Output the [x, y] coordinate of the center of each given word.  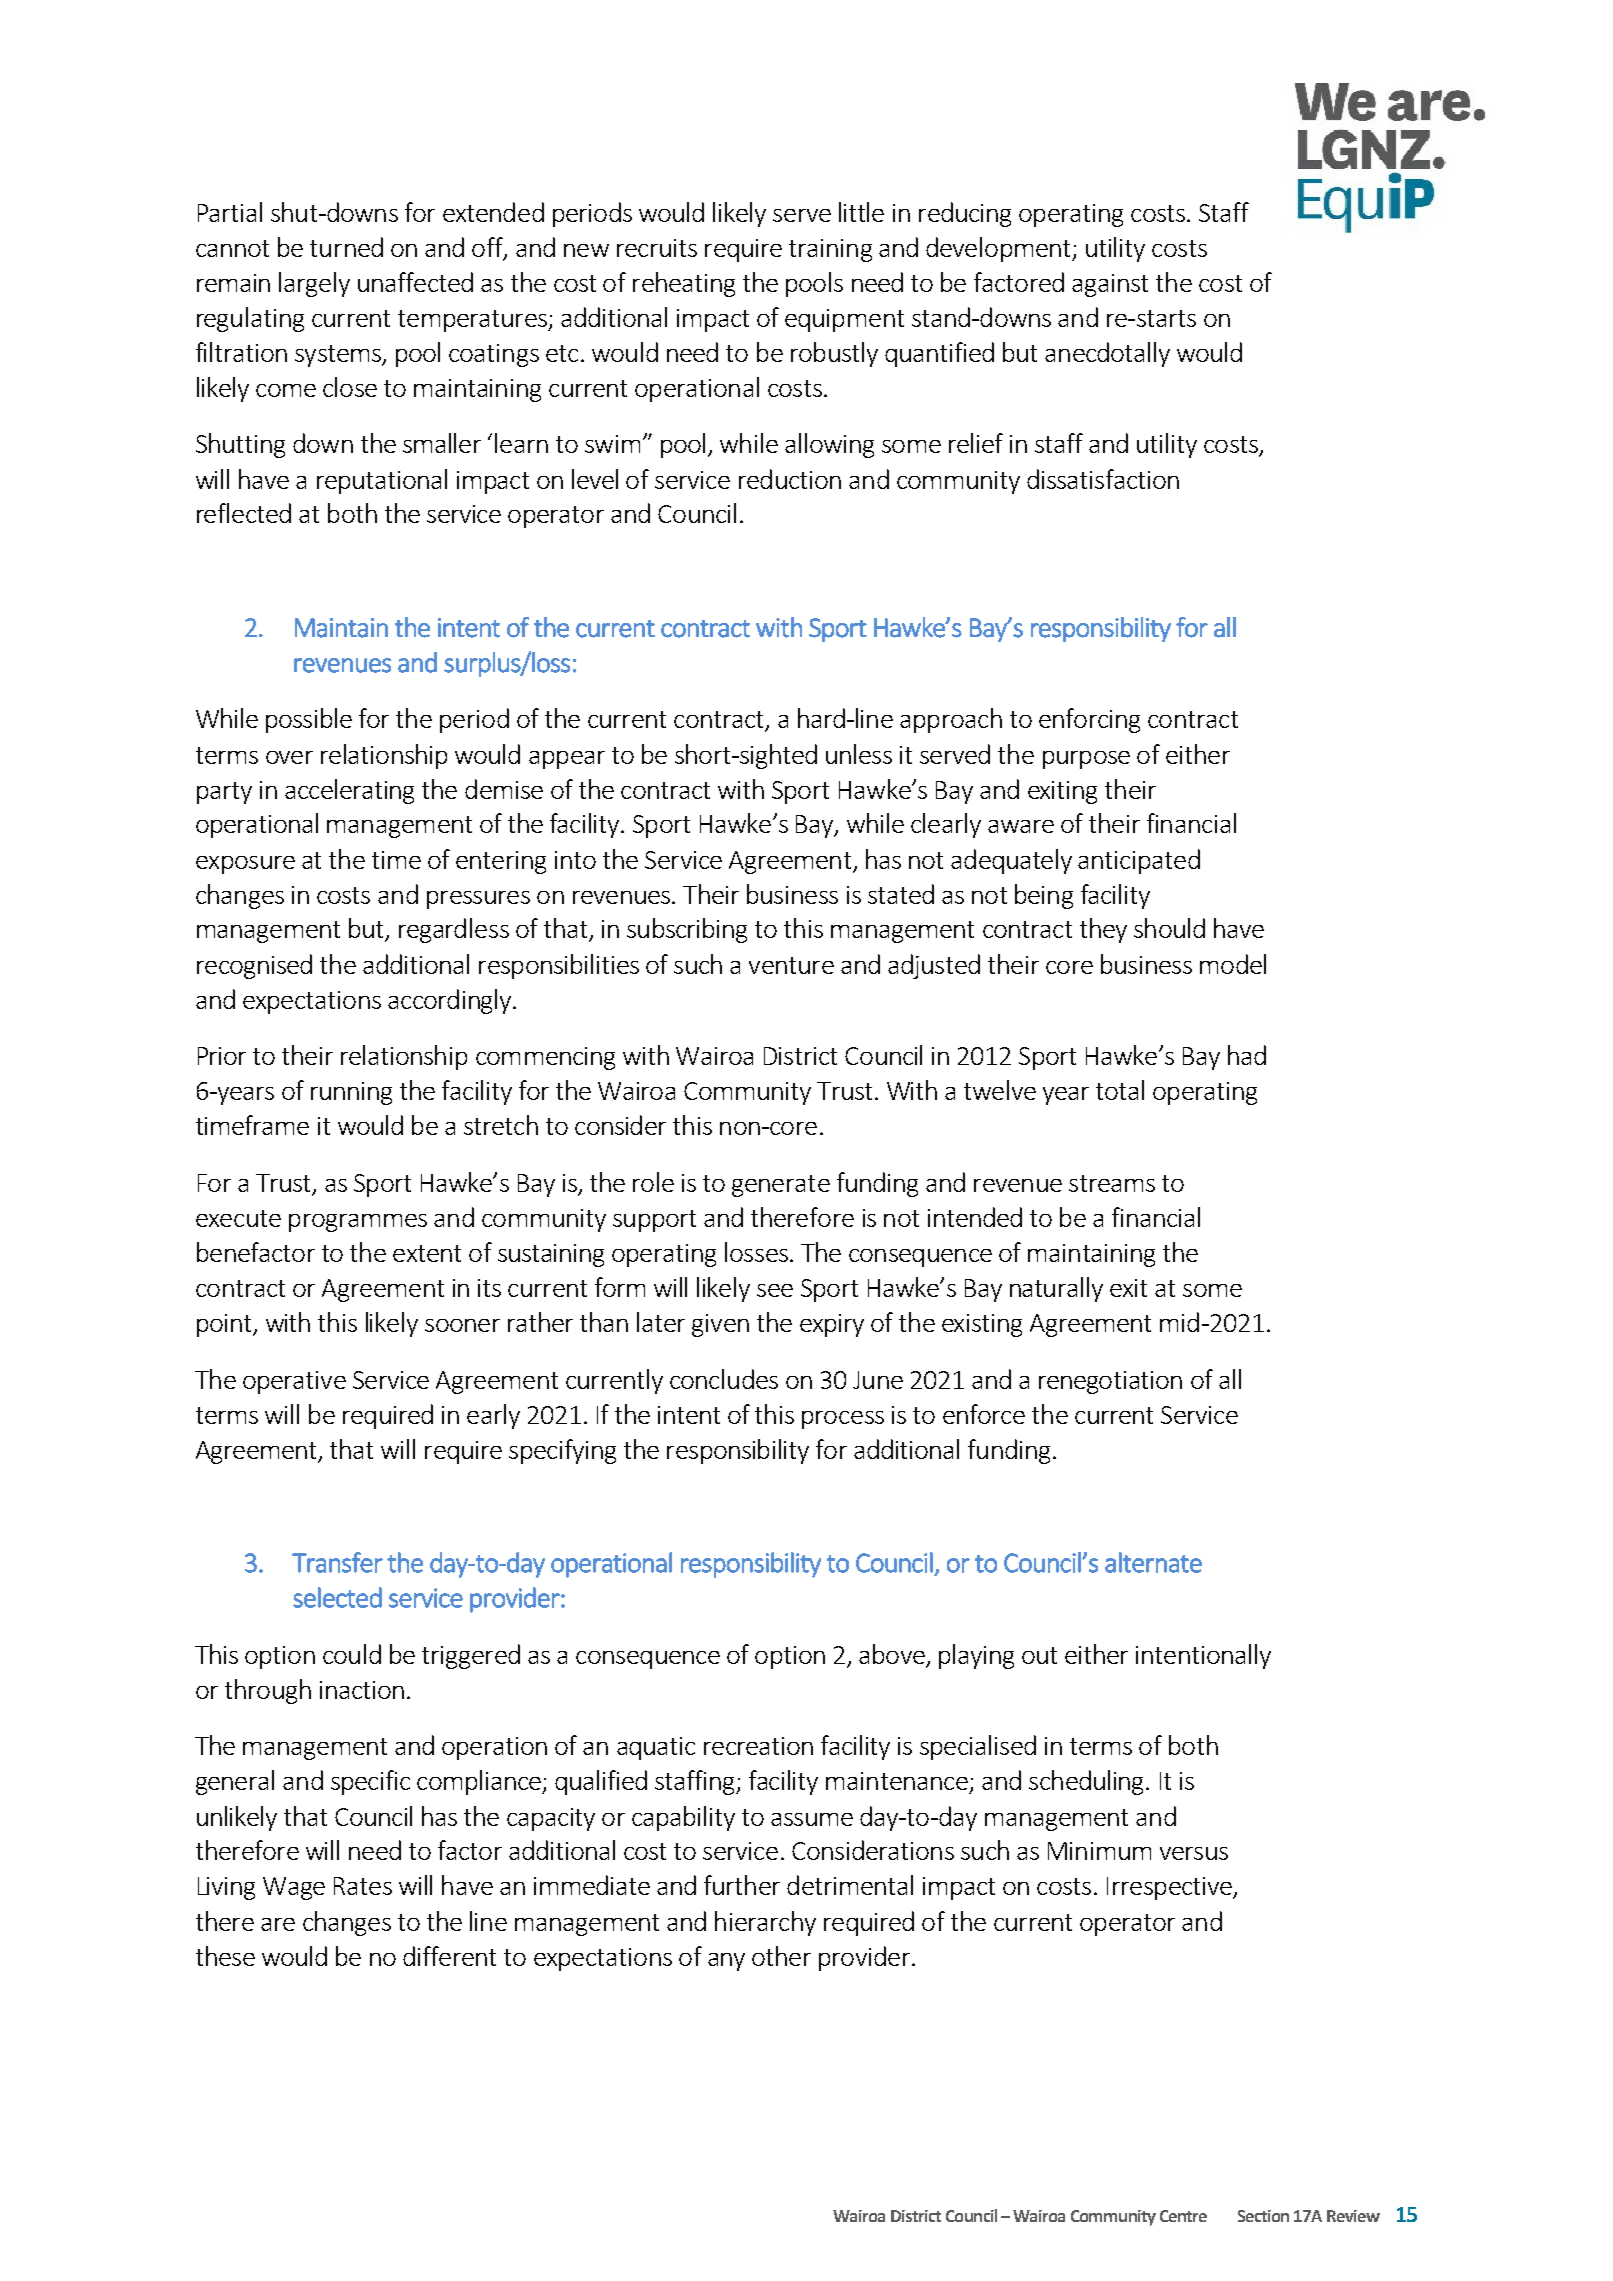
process [843, 1420]
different [449, 1956]
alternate [1153, 1562]
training [830, 250]
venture [791, 965]
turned [346, 247]
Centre [1183, 2216]
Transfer [337, 1562]
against [1110, 285]
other [781, 1956]
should [1169, 928]
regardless [454, 930]
